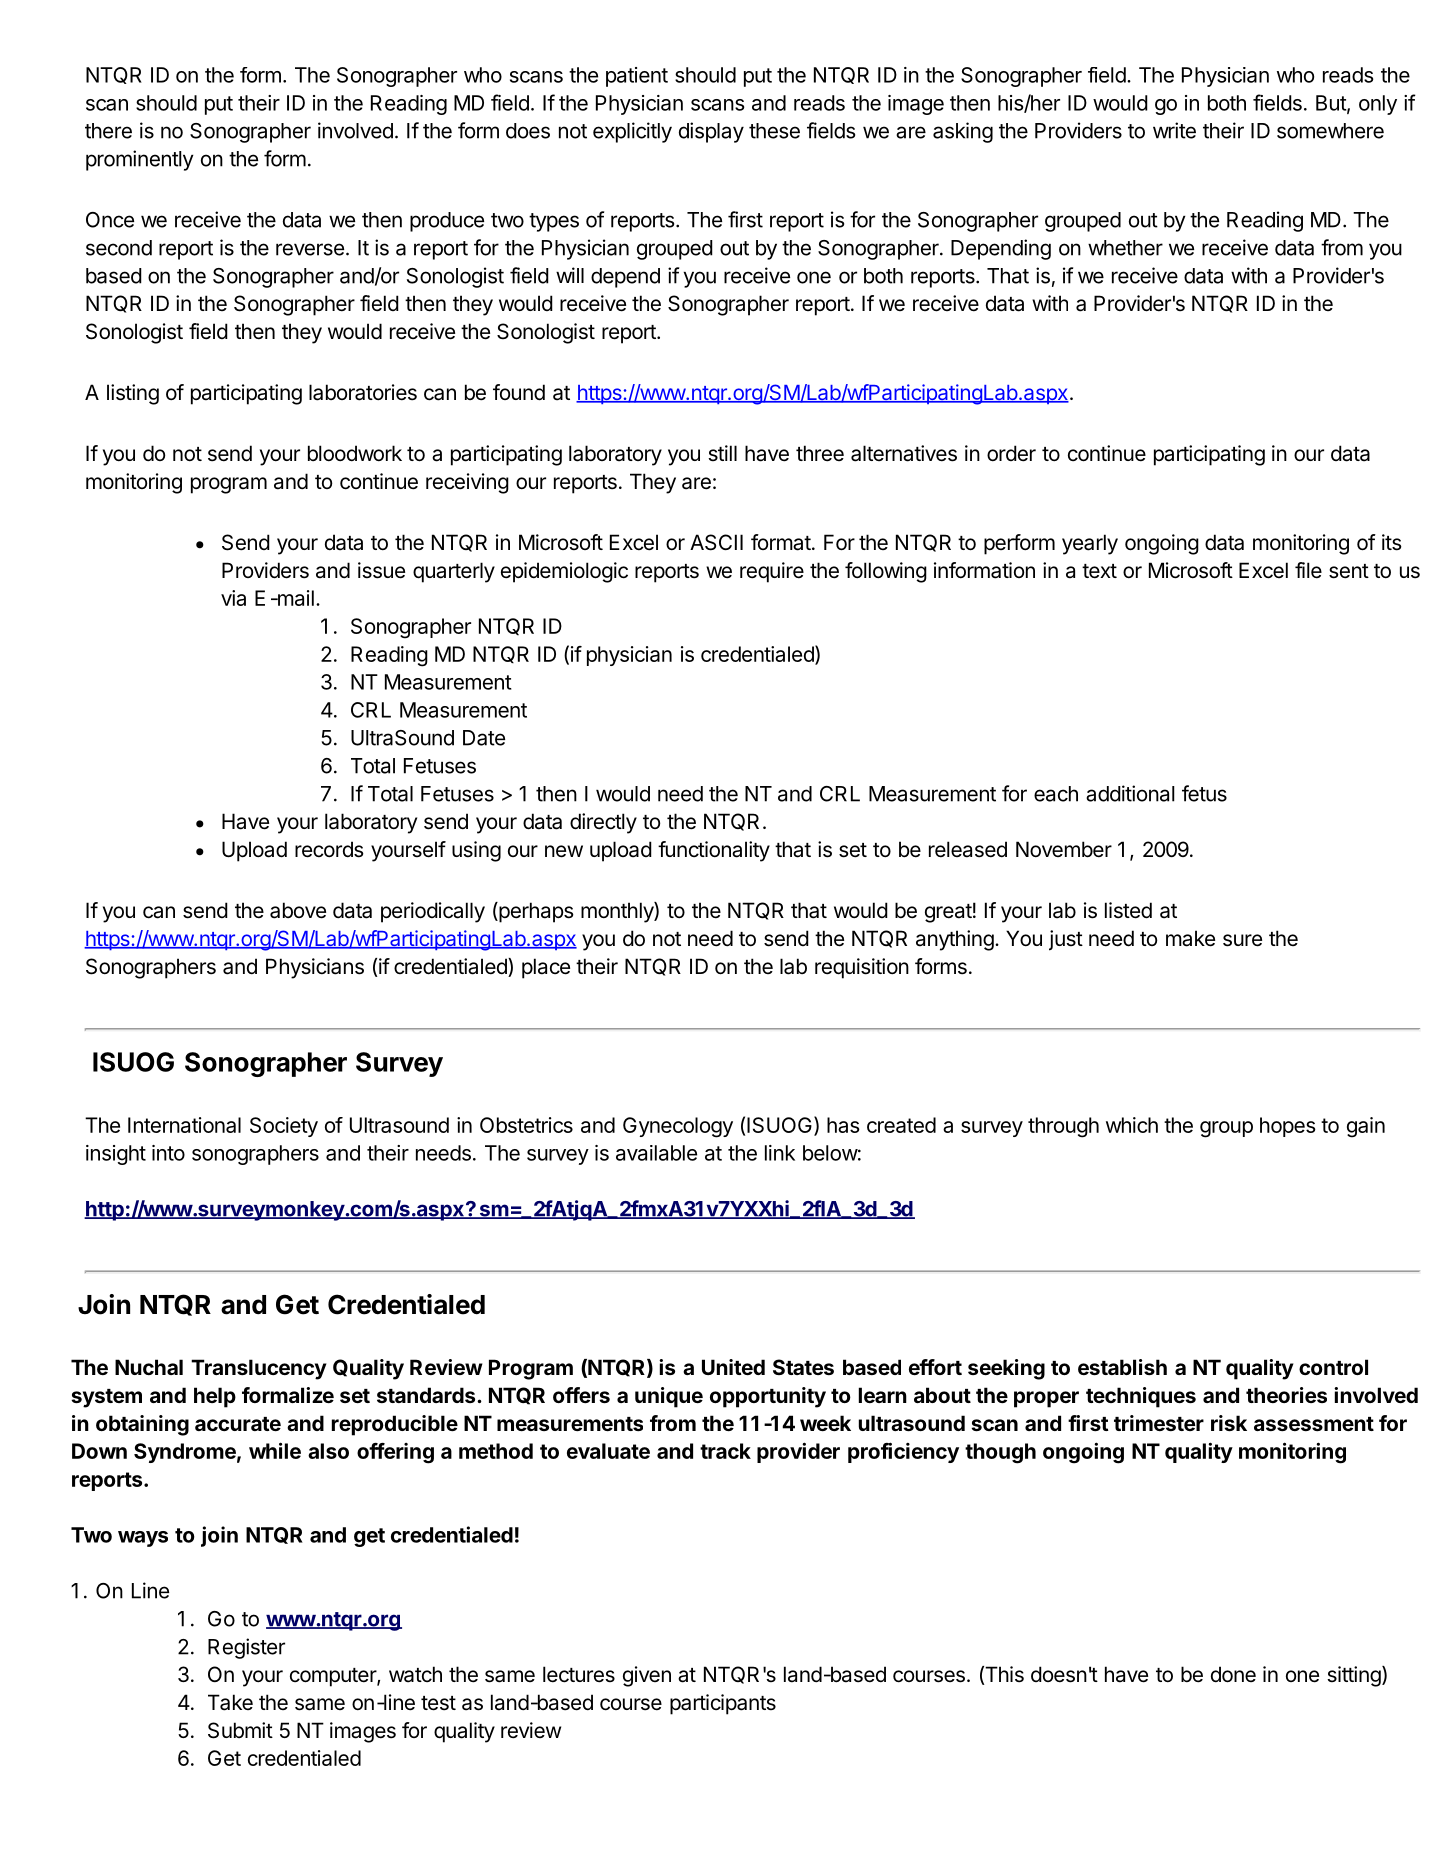 The image size is (1445, 1870). What do you see at coordinates (1190, 938) in the page?
I see `make` at bounding box center [1190, 938].
